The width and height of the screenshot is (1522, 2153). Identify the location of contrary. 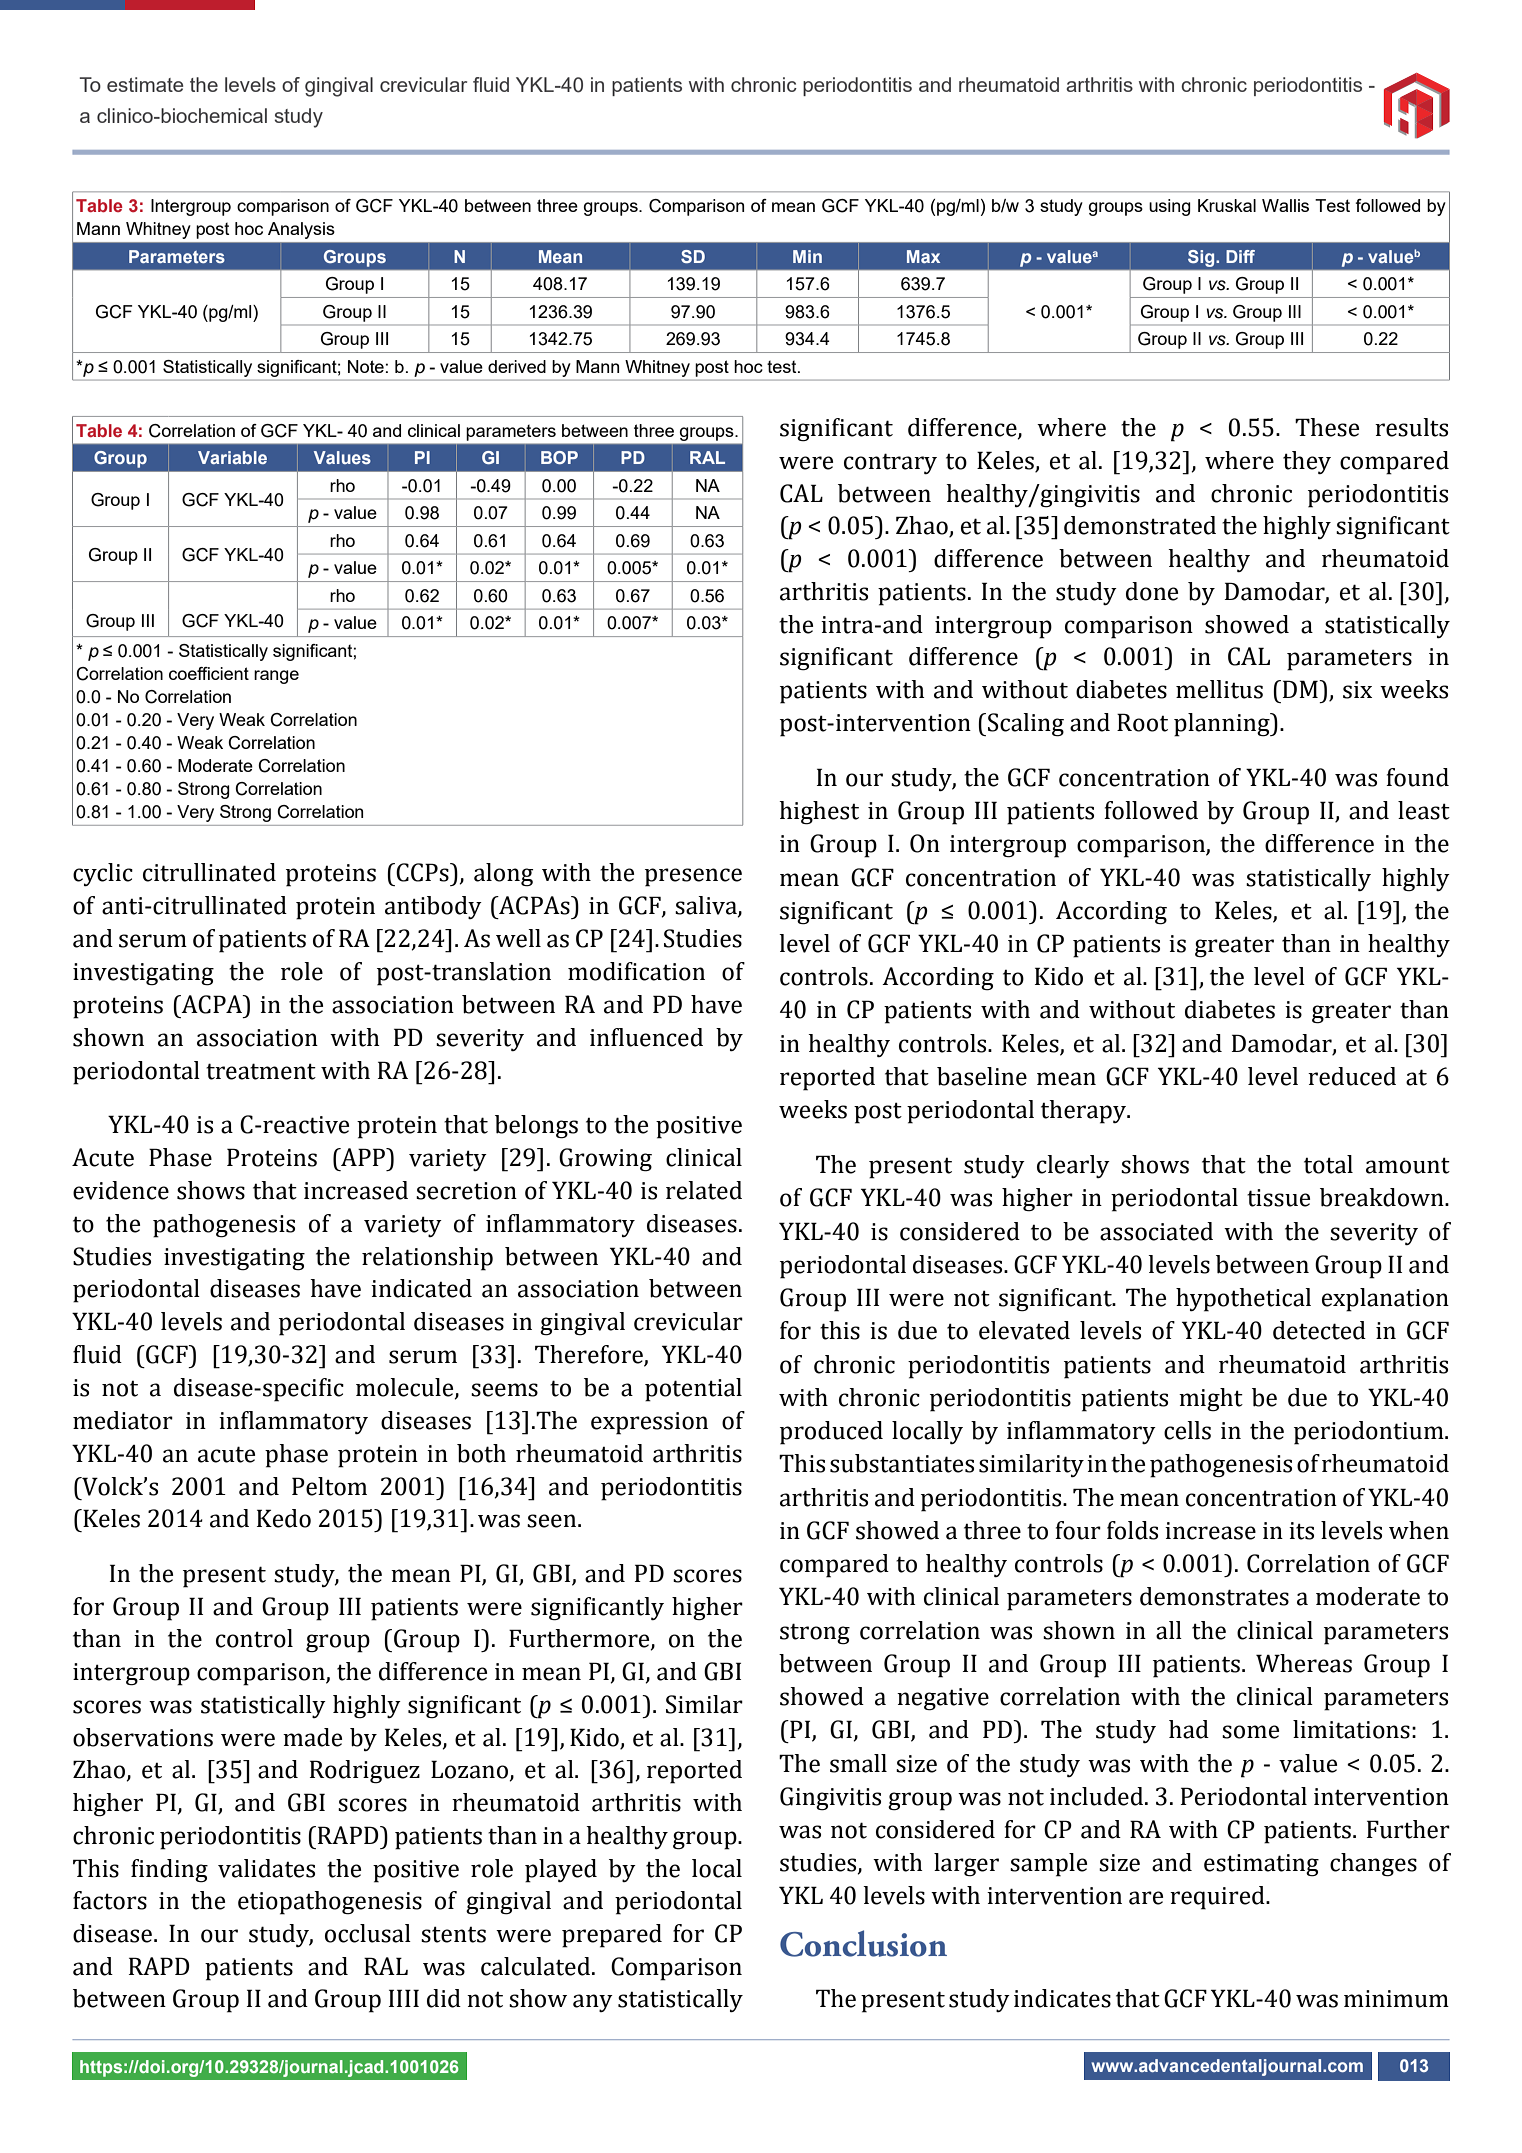
(890, 463).
